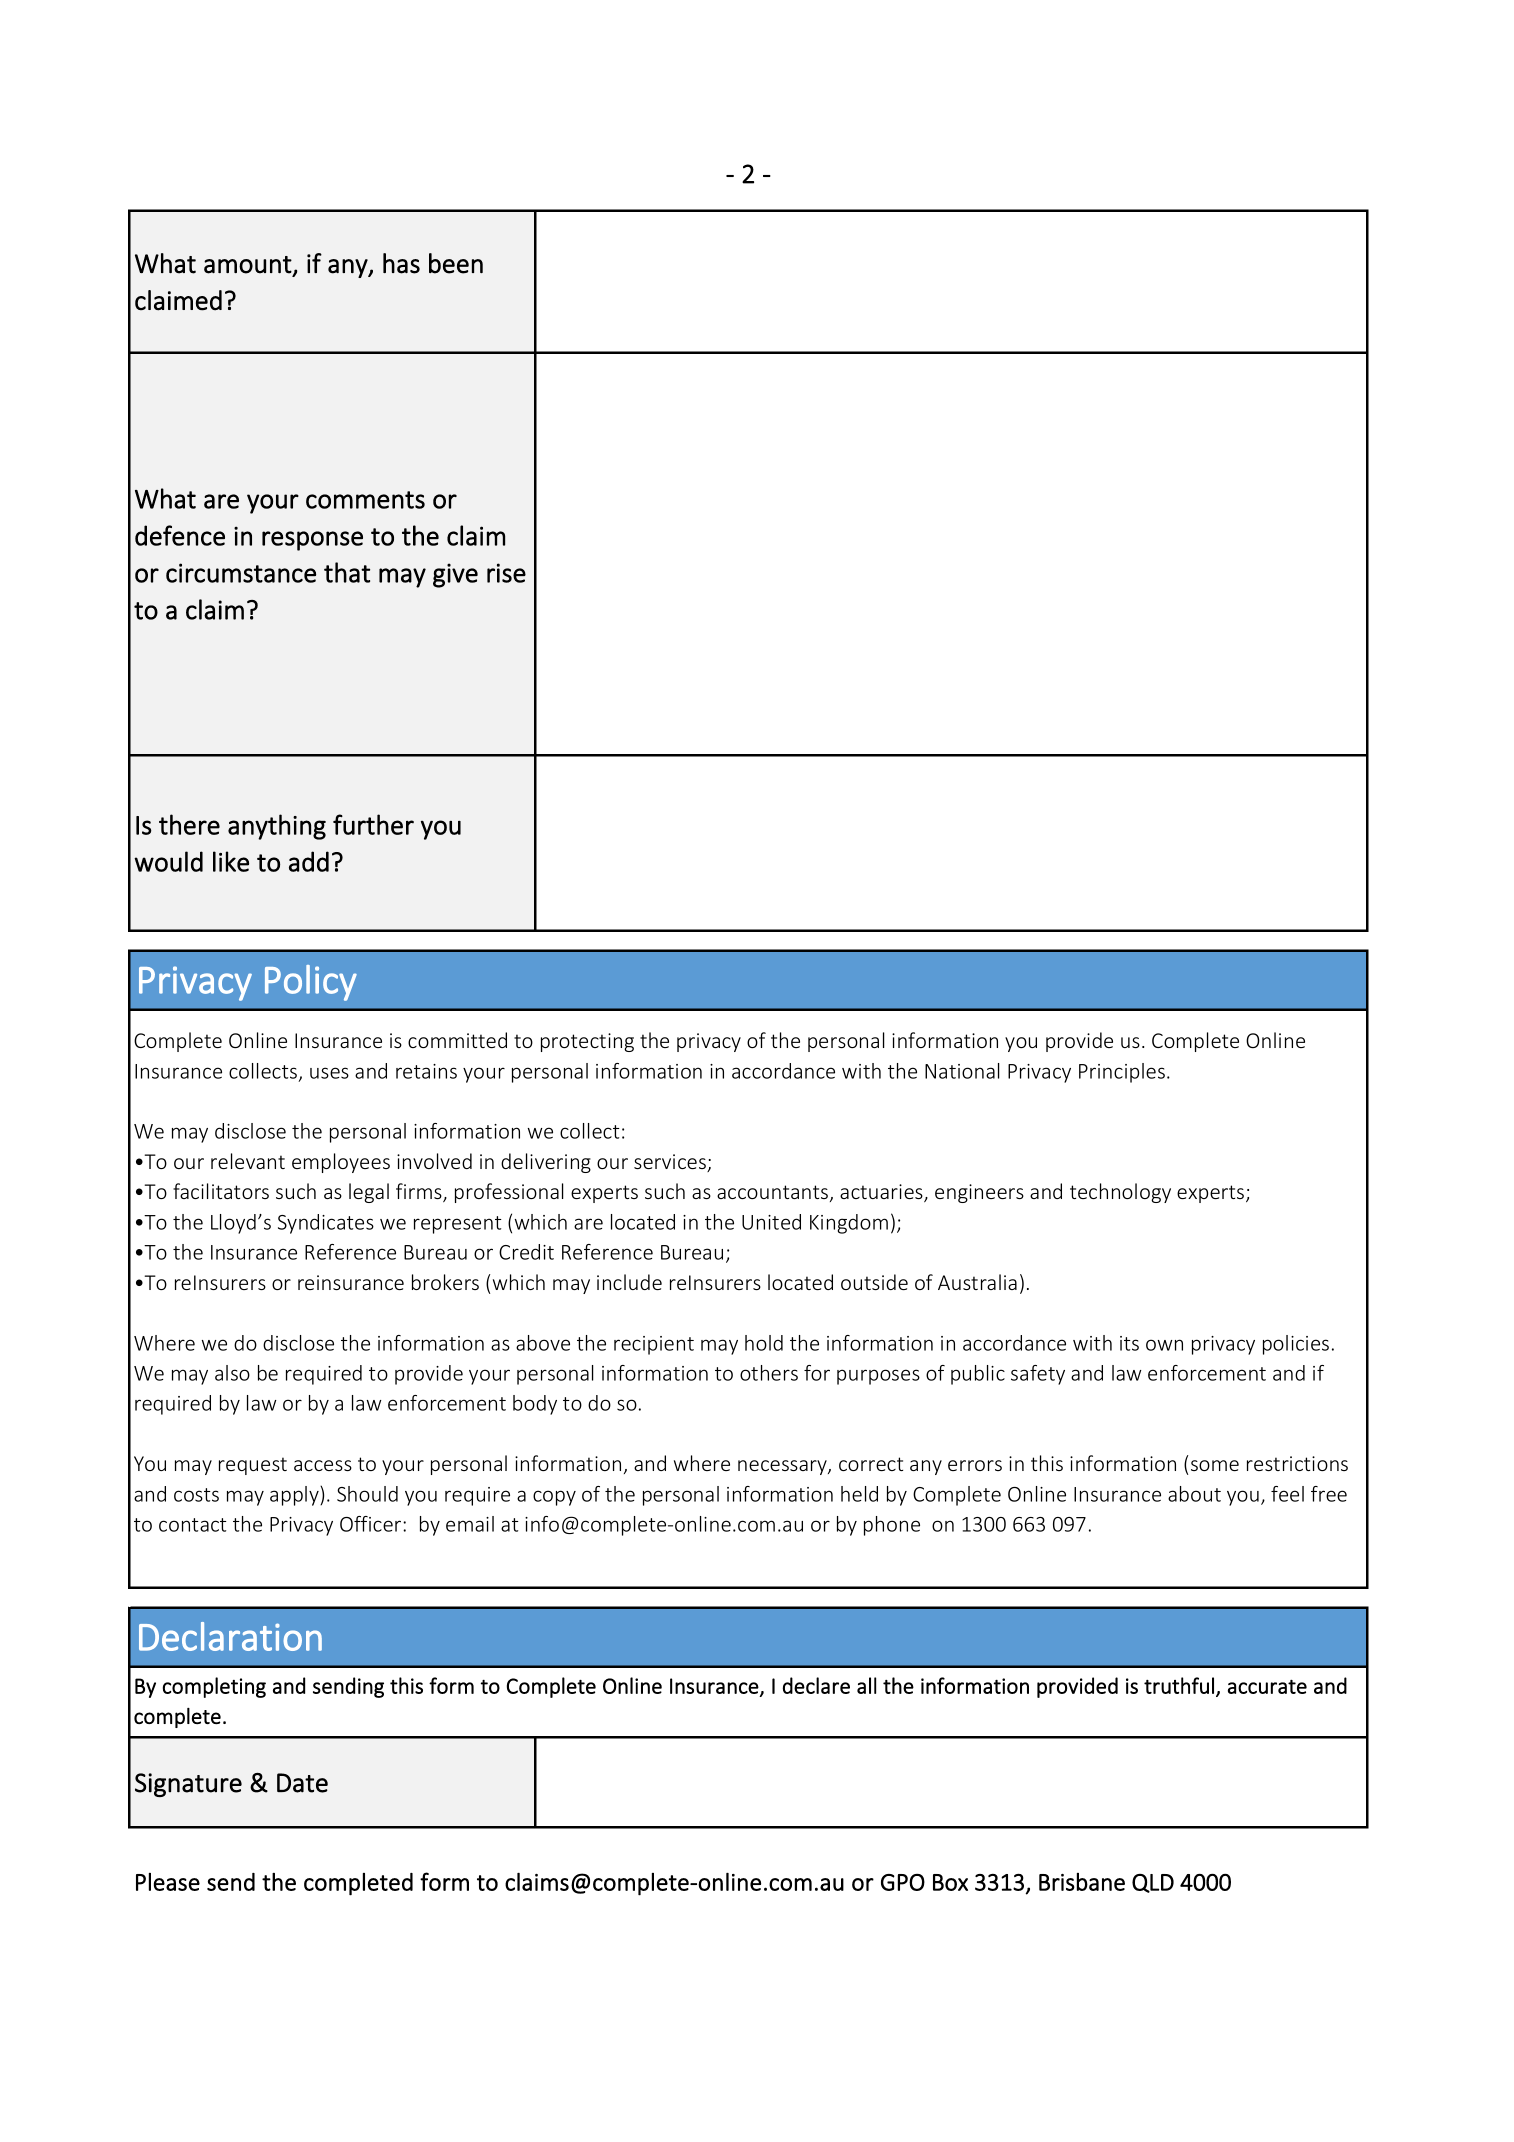  What do you see at coordinates (671, 1163) in the document?
I see `services` at bounding box center [671, 1163].
